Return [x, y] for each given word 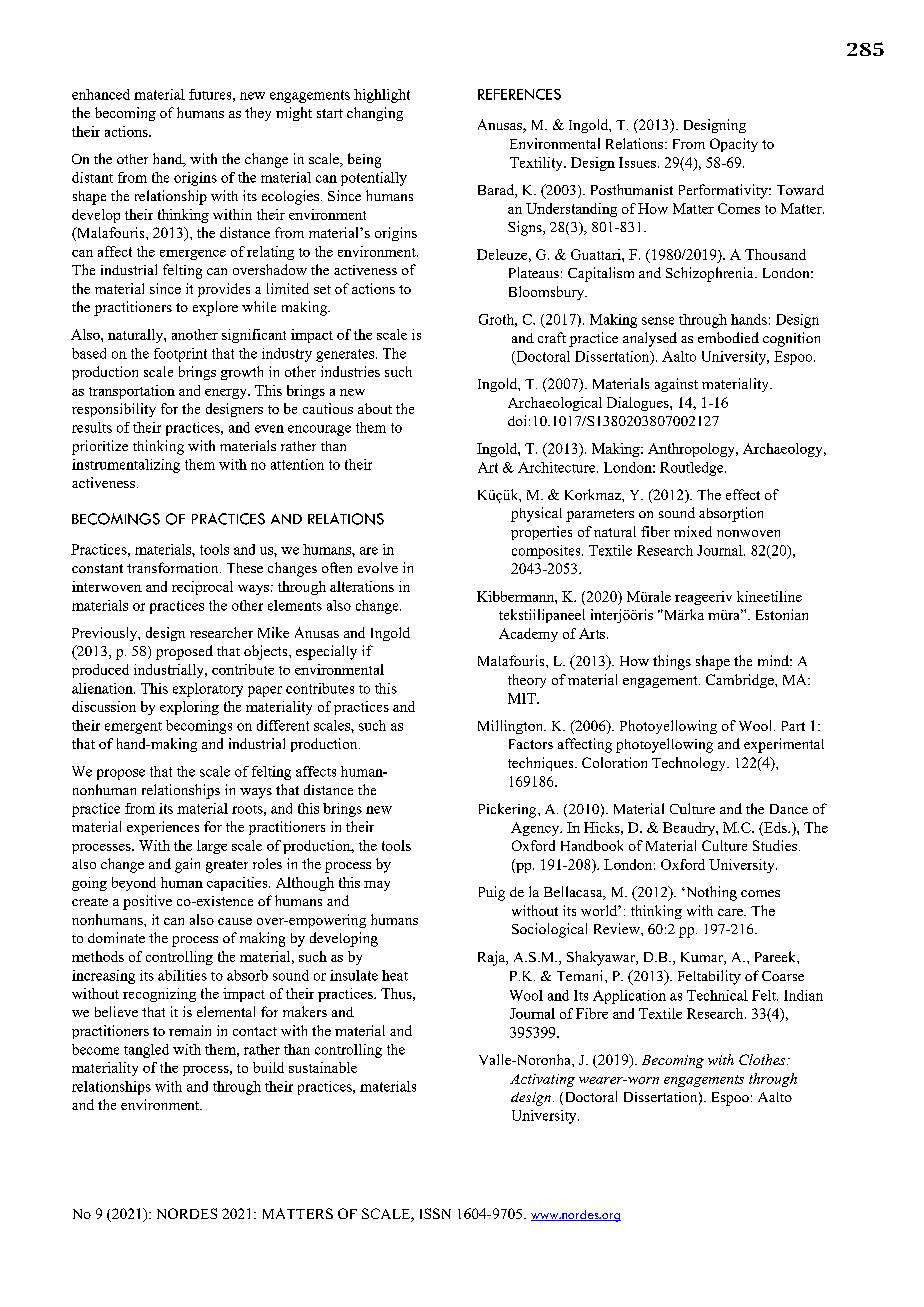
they [258, 114]
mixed [693, 531]
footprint [180, 355]
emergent [133, 728]
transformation [174, 567]
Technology [690, 764]
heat [395, 975]
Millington [512, 727]
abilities [182, 975]
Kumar [703, 958]
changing [375, 114]
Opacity [734, 145]
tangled [146, 1051]
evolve [378, 567]
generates [346, 355]
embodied [728, 337]
